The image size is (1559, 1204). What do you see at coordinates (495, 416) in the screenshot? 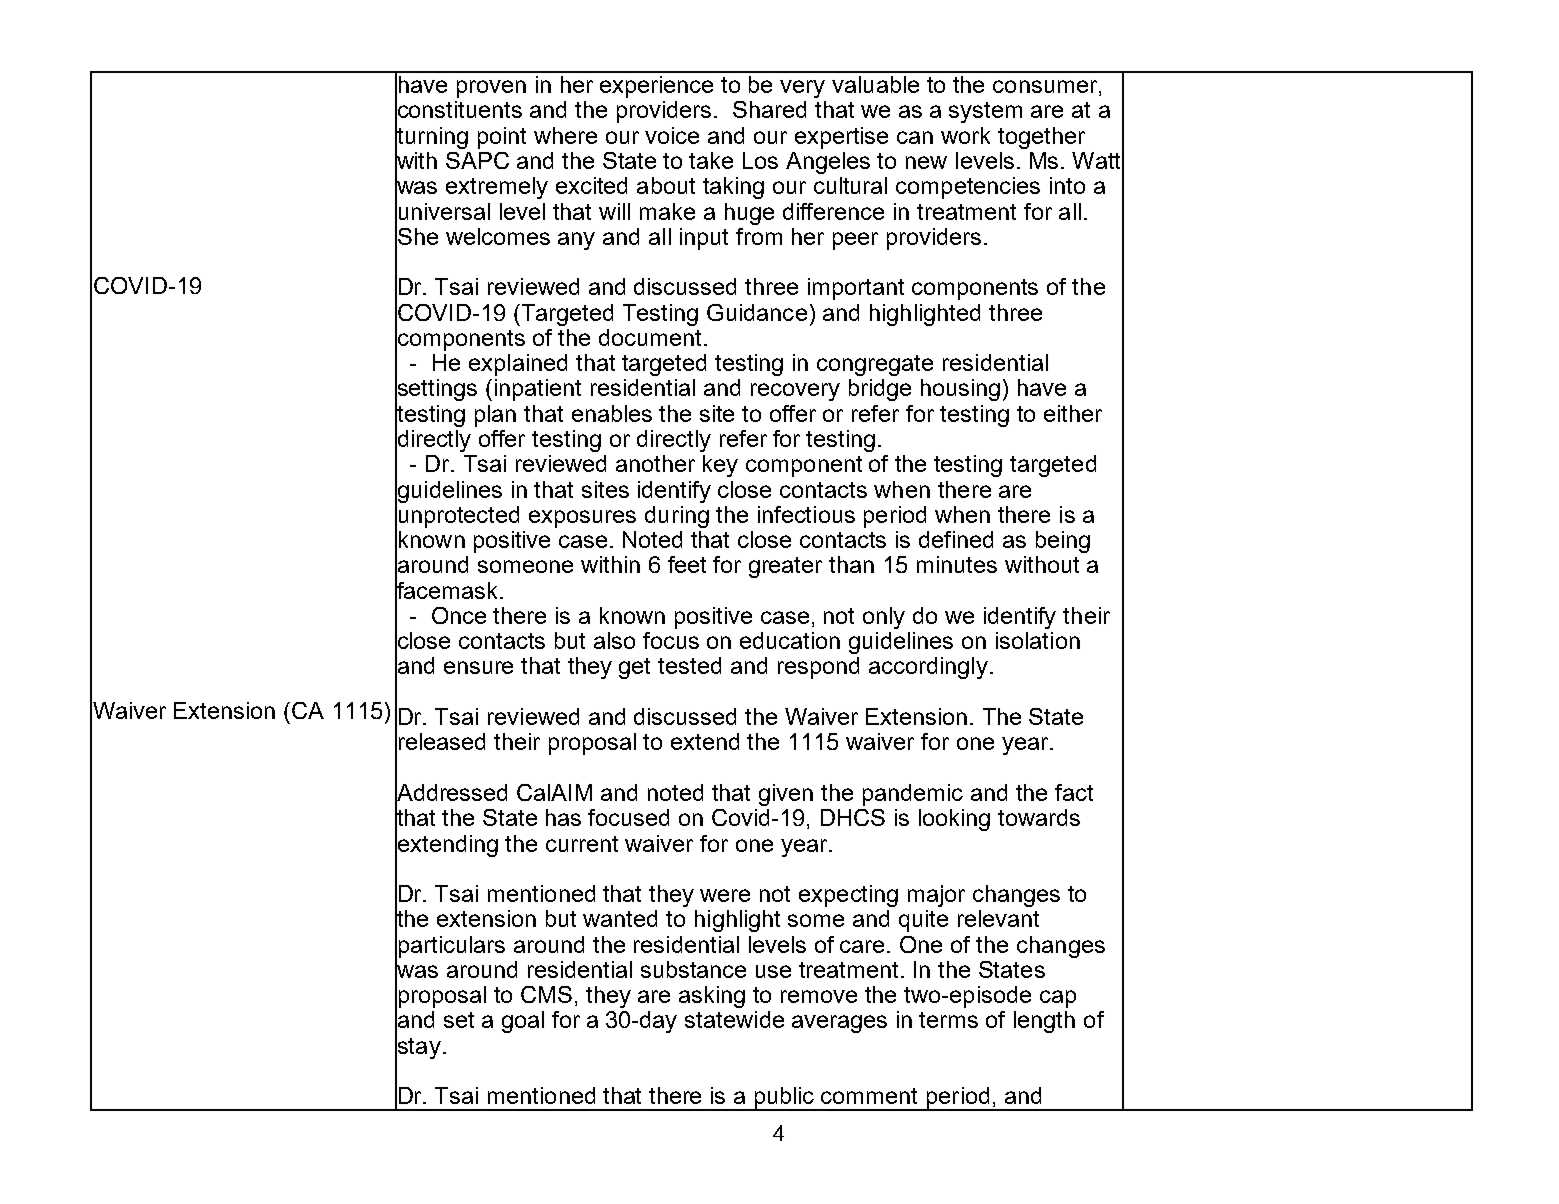
I see `plan` at bounding box center [495, 416].
